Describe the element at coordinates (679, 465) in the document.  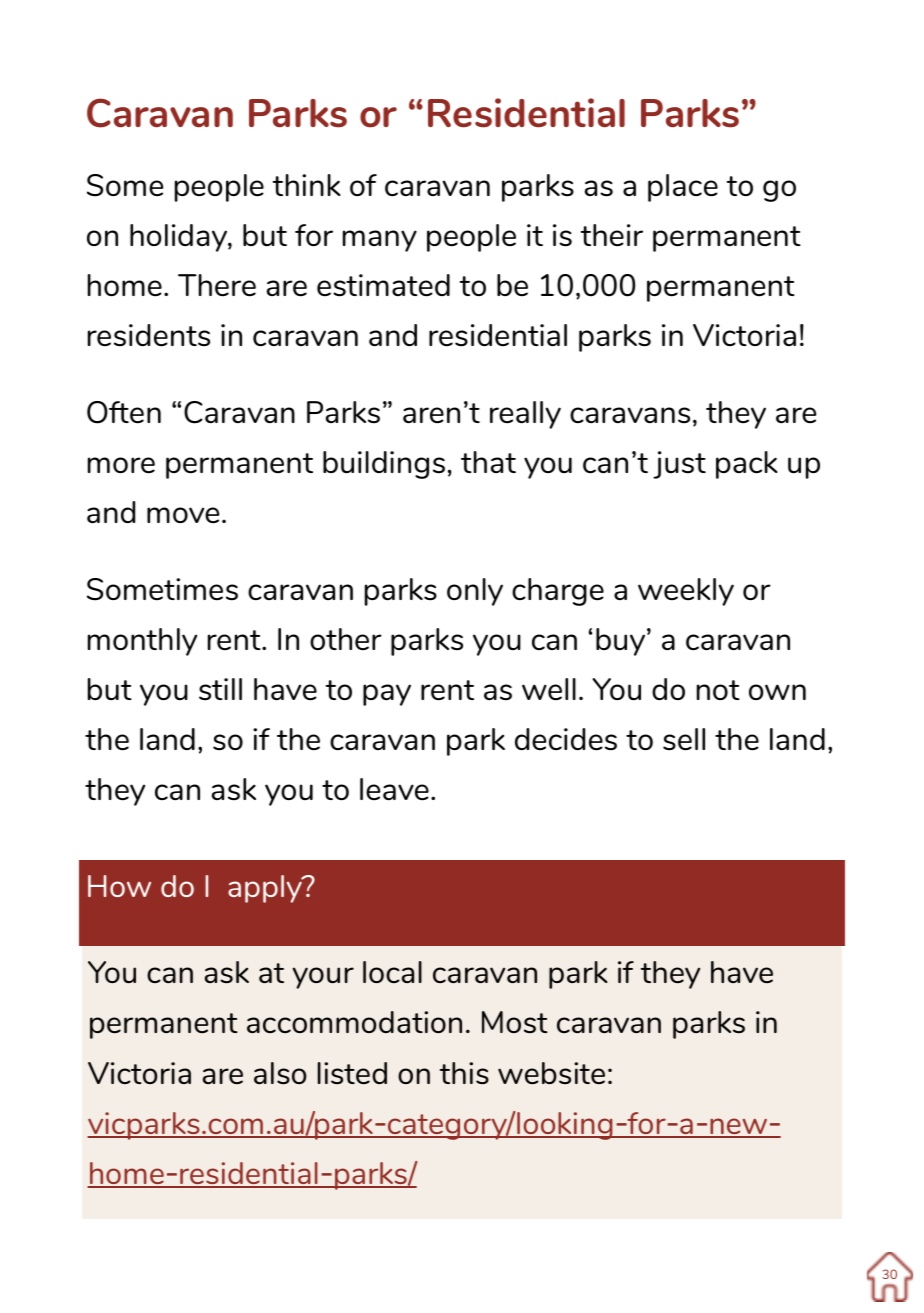
I see `just` at that location.
